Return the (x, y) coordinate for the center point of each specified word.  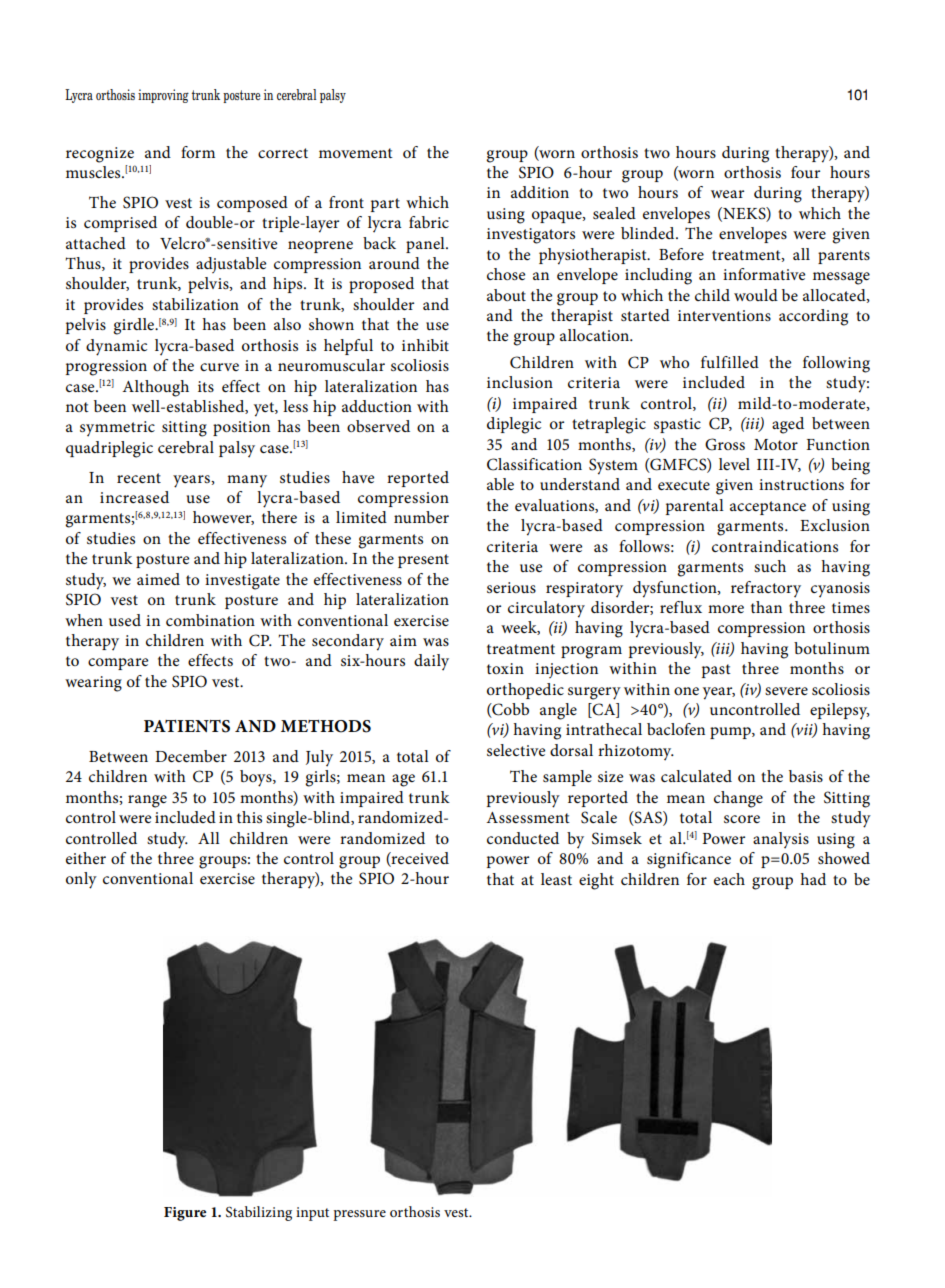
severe (786, 691)
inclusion (520, 382)
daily (431, 662)
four (805, 172)
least (556, 879)
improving (163, 96)
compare (118, 664)
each (729, 879)
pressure (359, 1215)
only (81, 880)
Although (155, 388)
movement (356, 153)
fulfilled (730, 362)
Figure (185, 1214)
